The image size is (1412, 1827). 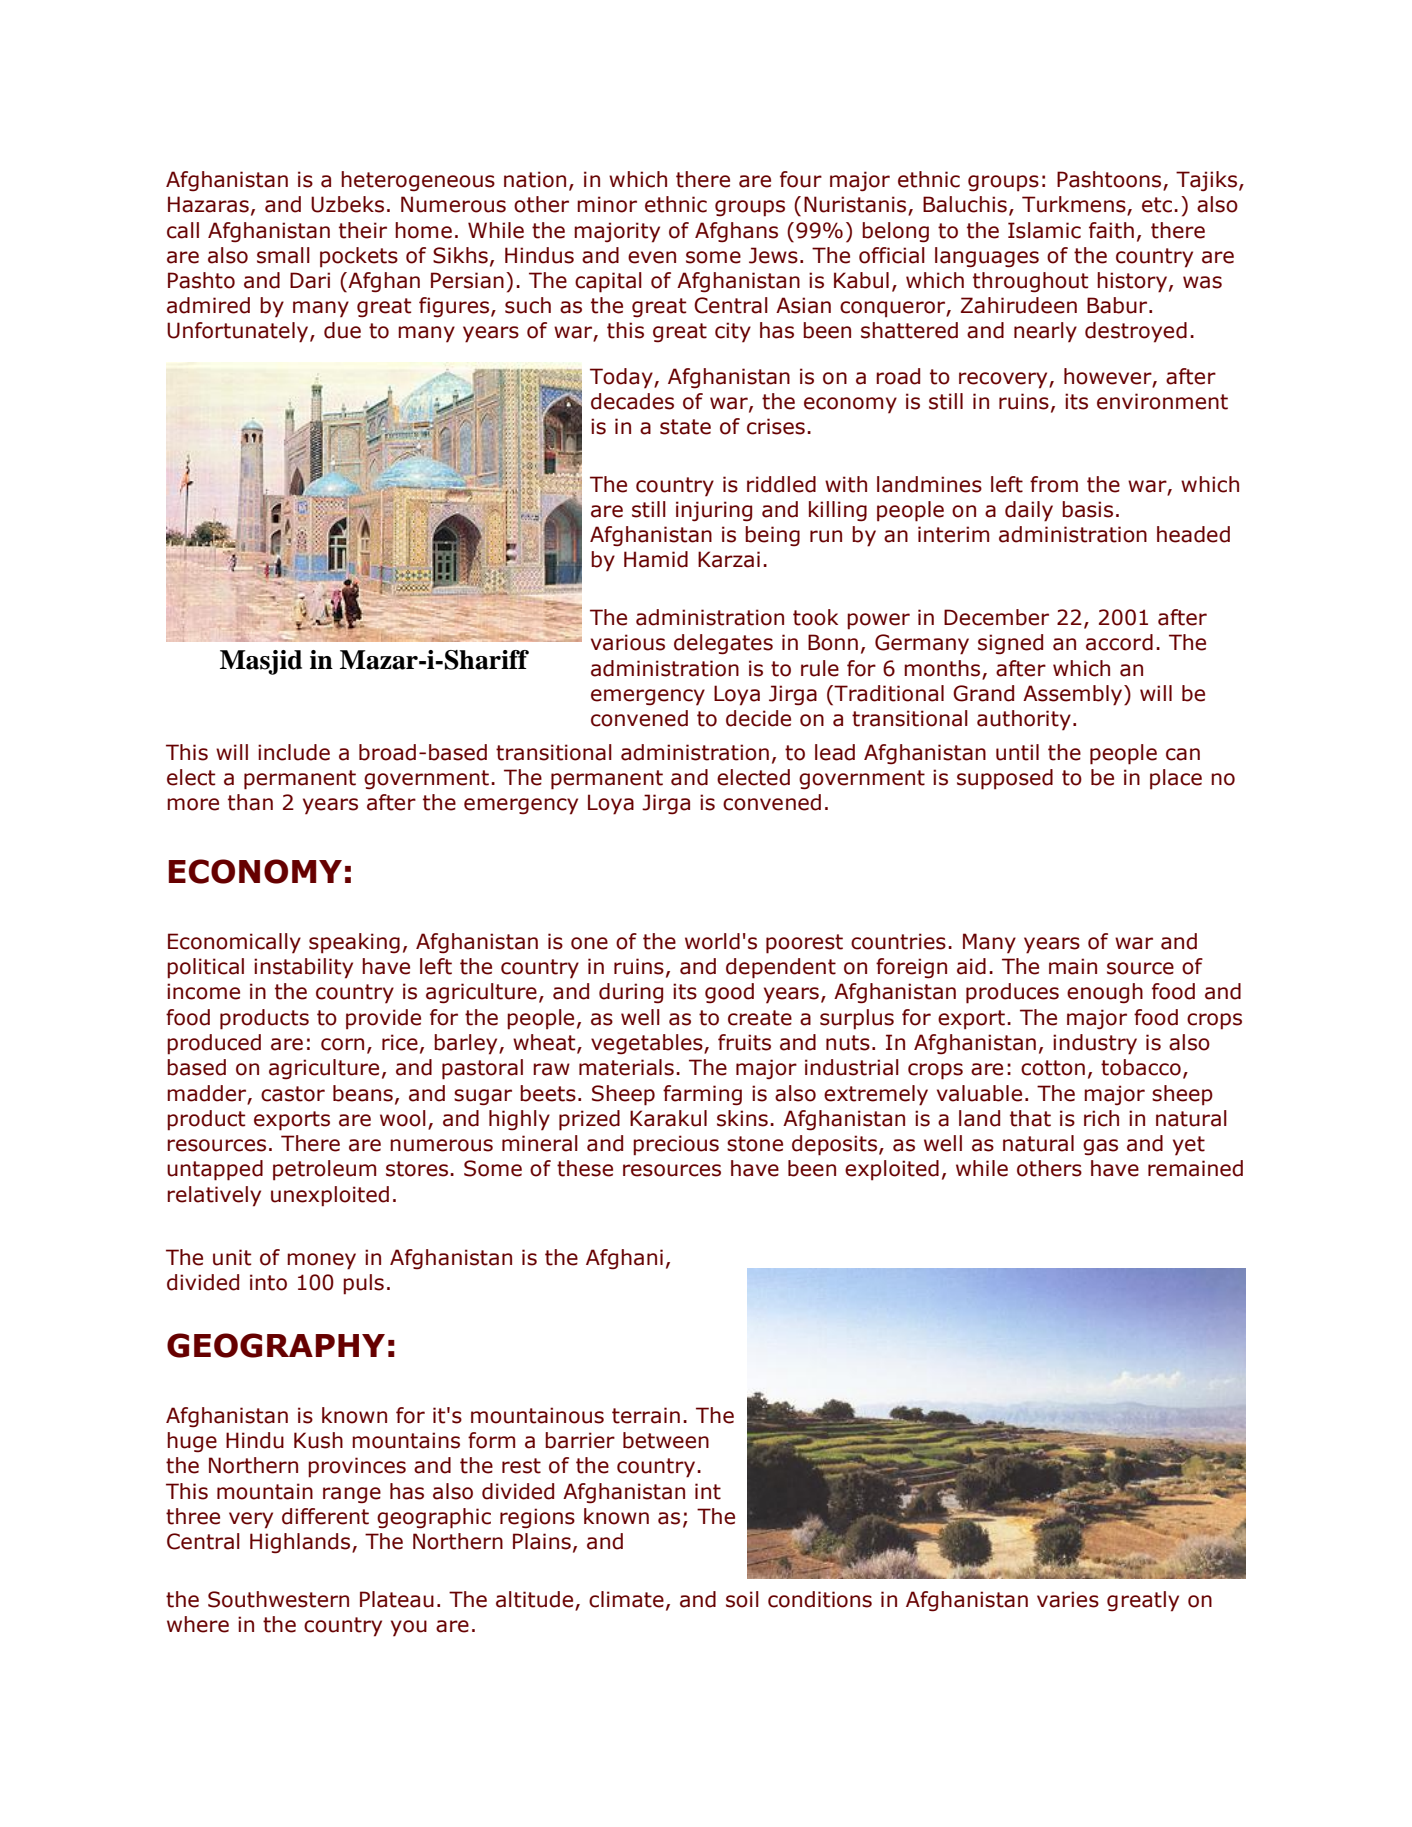 I want to click on basis, so click(x=1087, y=509).
